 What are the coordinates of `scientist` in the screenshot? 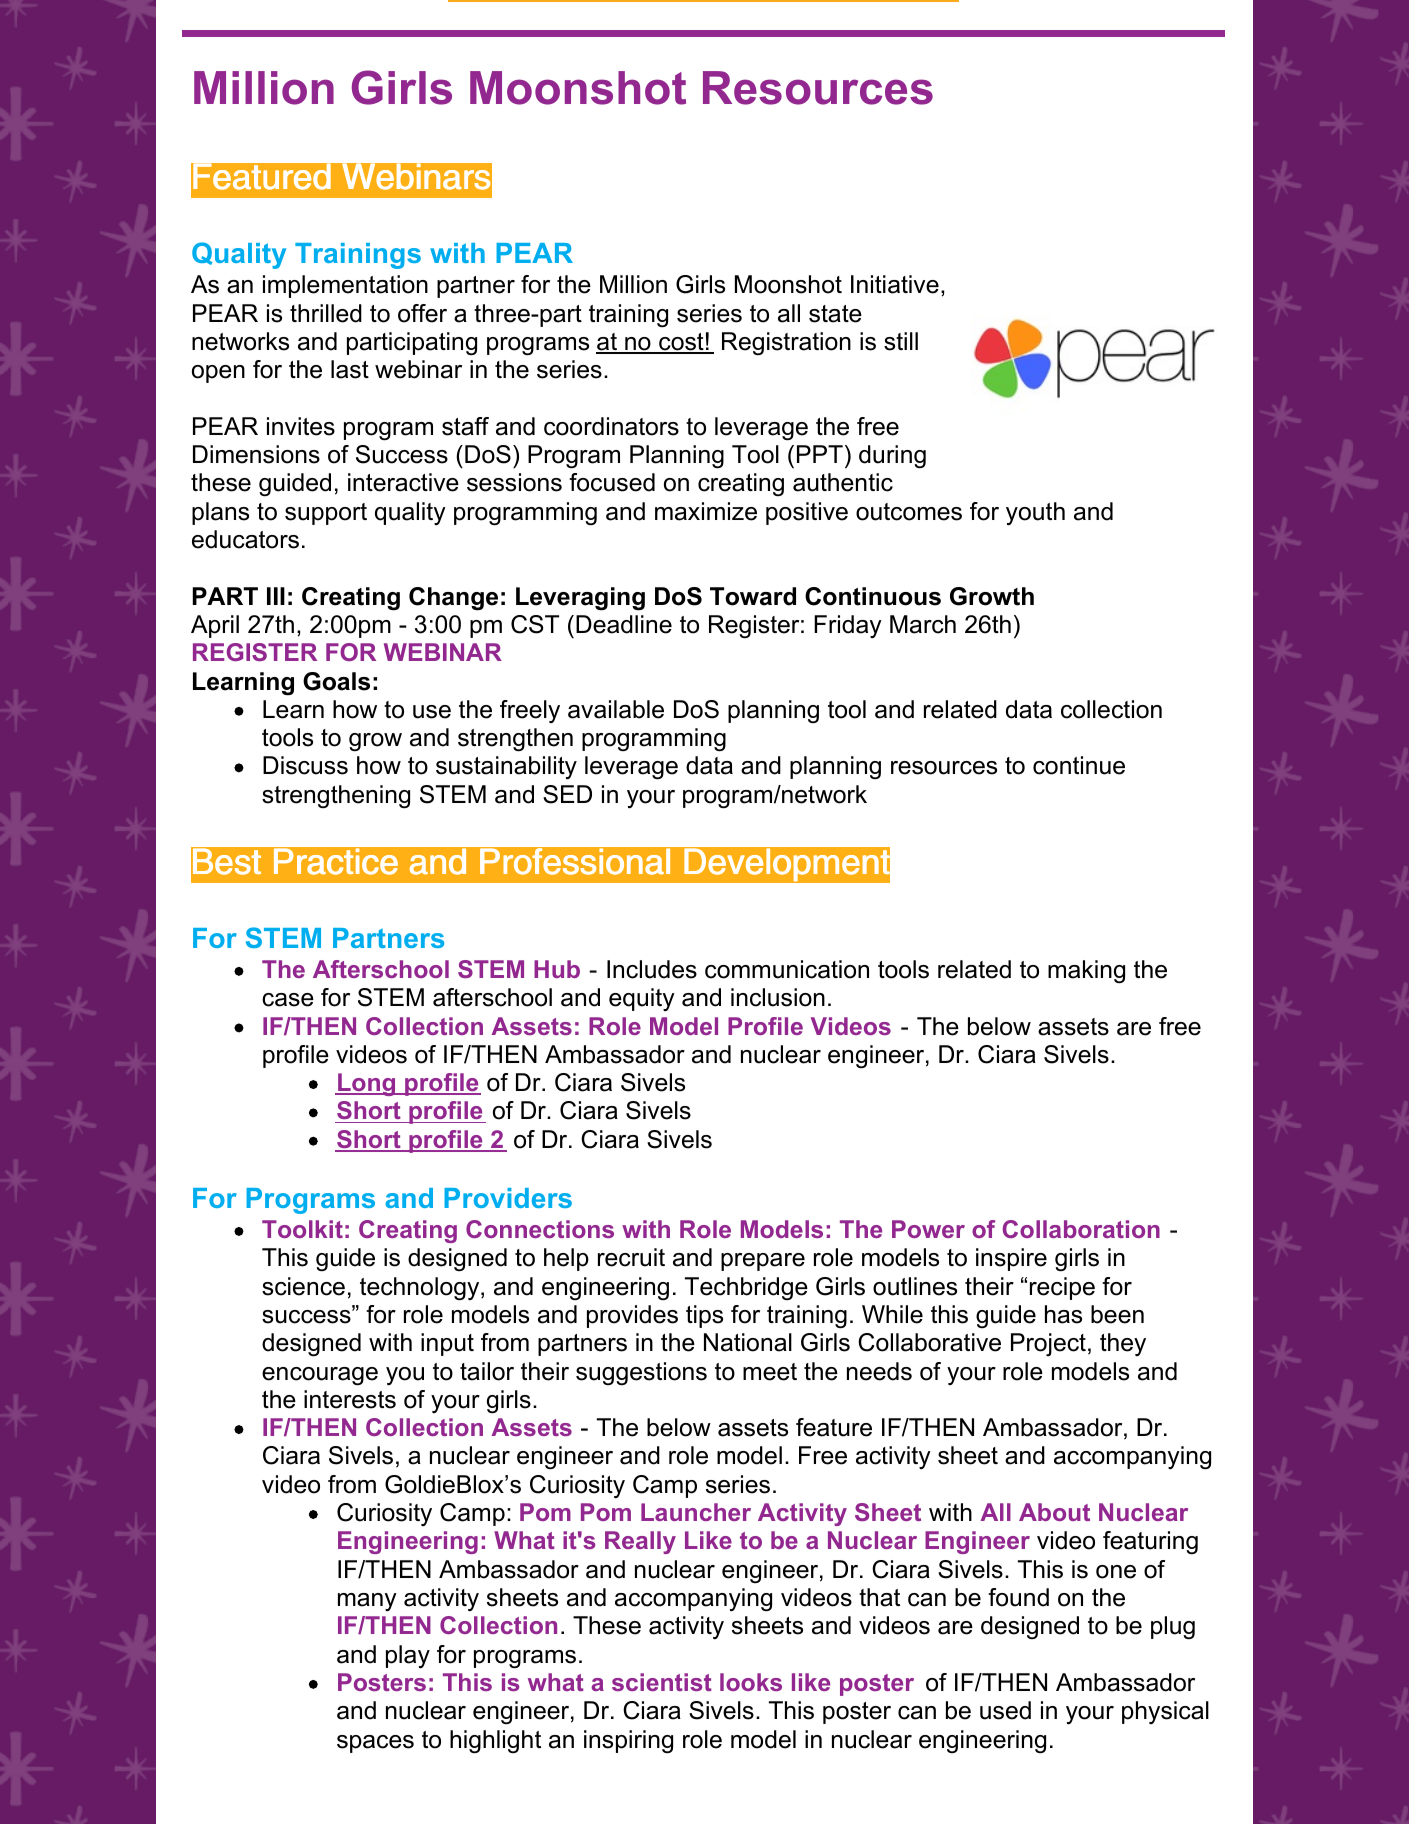 It's located at (662, 1682).
